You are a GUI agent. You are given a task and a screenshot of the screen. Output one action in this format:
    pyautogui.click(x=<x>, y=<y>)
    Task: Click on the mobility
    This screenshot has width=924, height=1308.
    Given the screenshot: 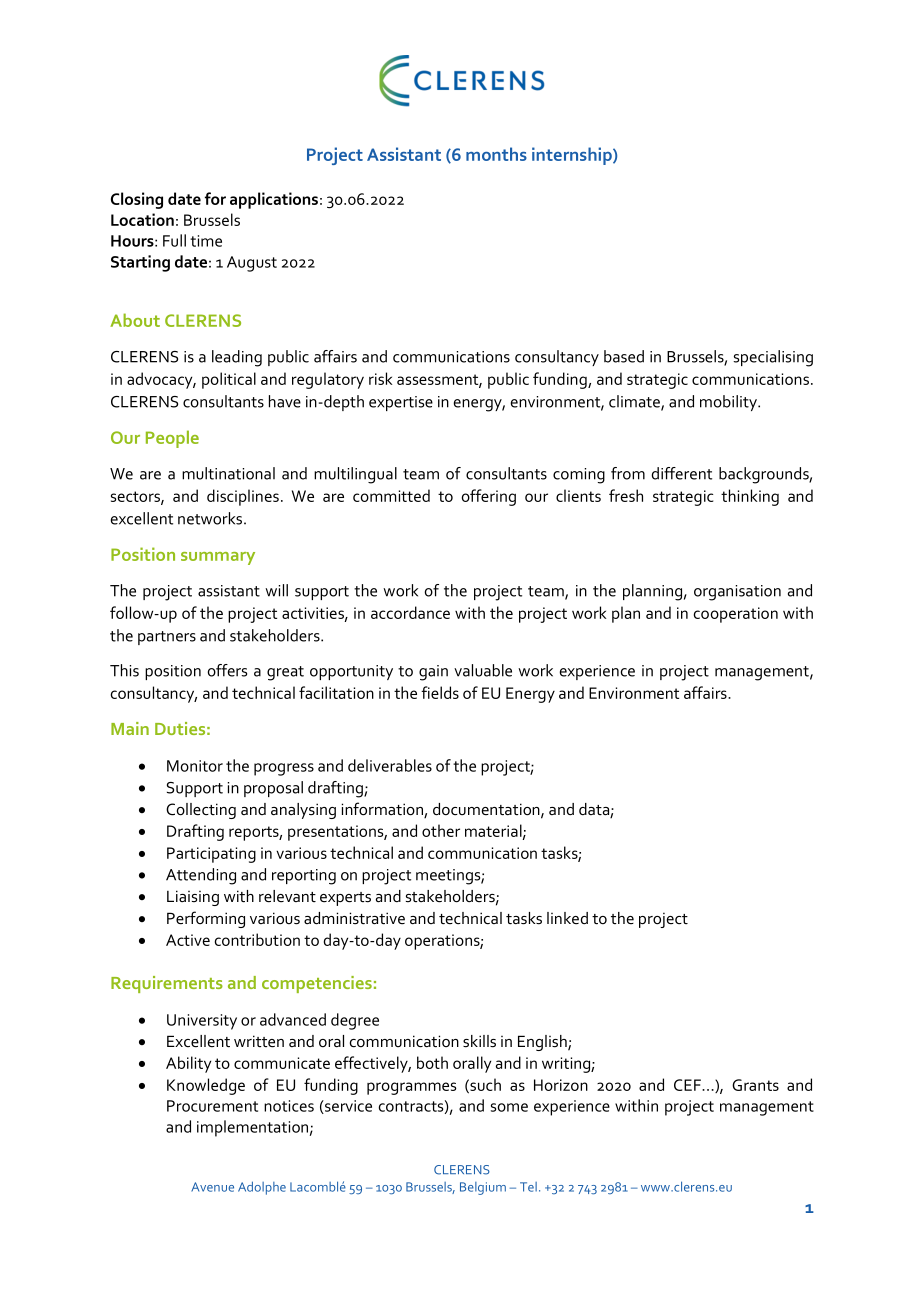 What is the action you would take?
    pyautogui.click(x=729, y=403)
